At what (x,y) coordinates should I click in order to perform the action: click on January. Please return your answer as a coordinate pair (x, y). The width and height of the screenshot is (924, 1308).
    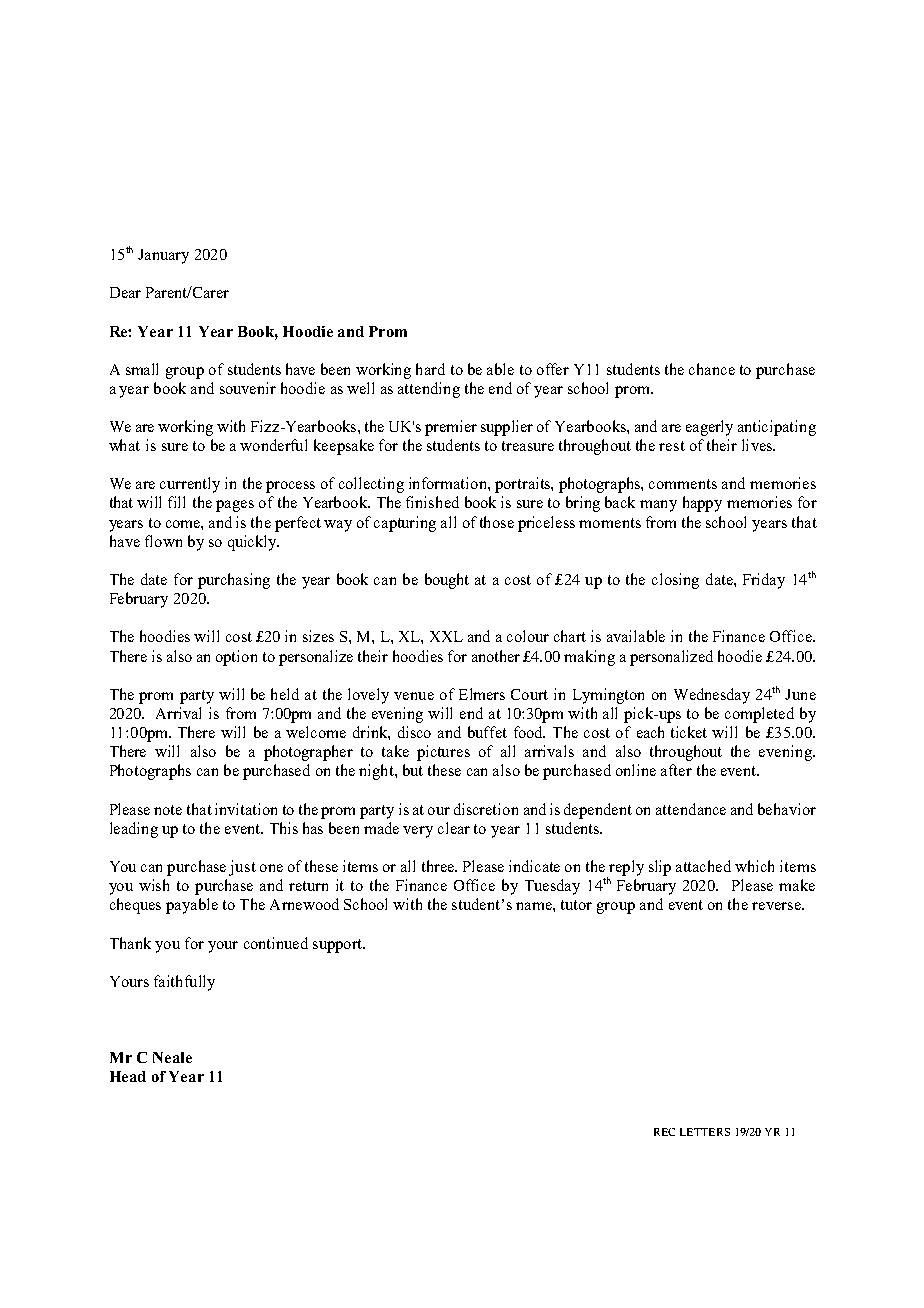
    Looking at the image, I should click on (163, 256).
